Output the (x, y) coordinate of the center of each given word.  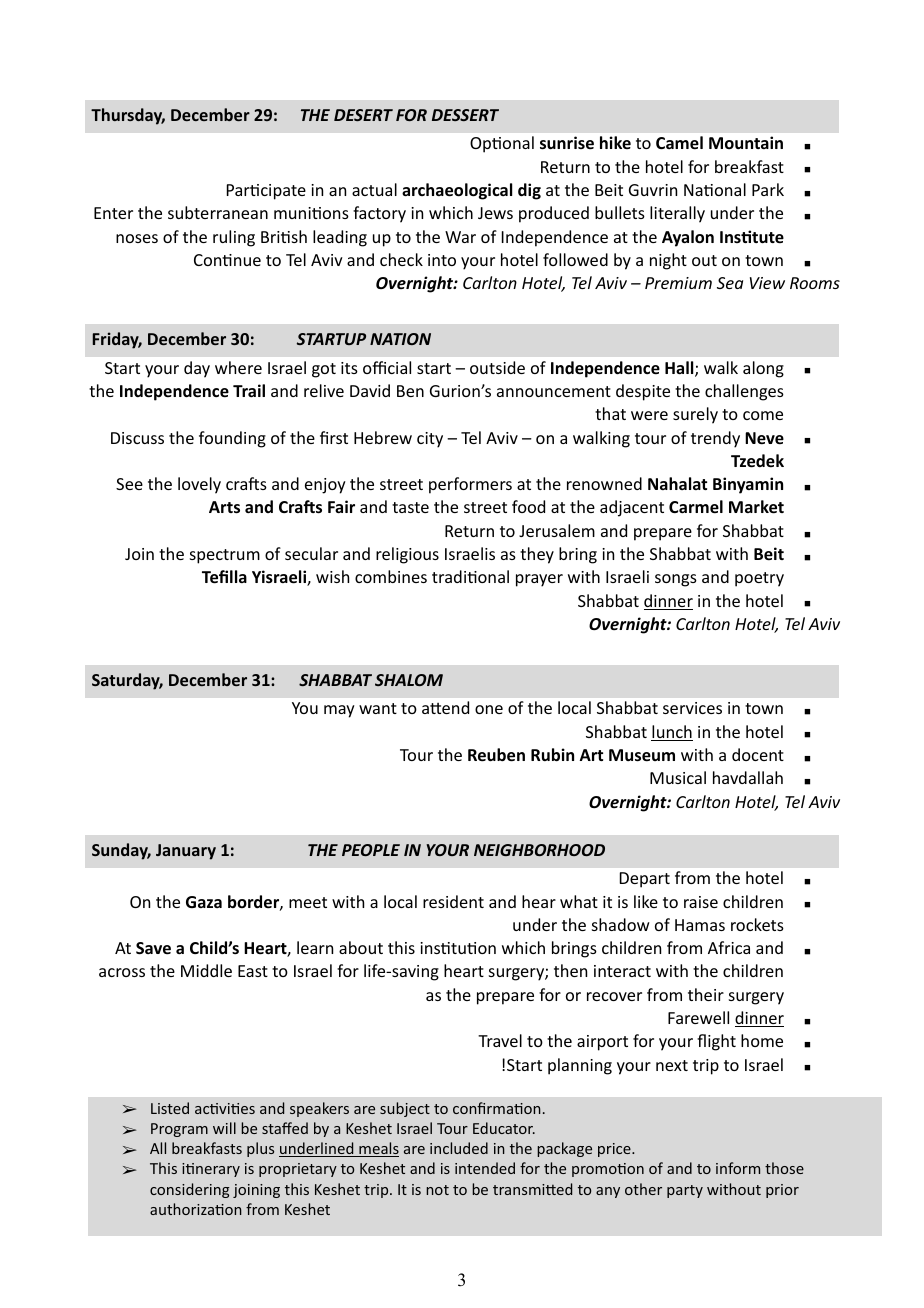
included (459, 1148)
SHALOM (409, 680)
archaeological (457, 191)
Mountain (746, 142)
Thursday (128, 116)
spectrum (225, 556)
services (692, 708)
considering (190, 1190)
